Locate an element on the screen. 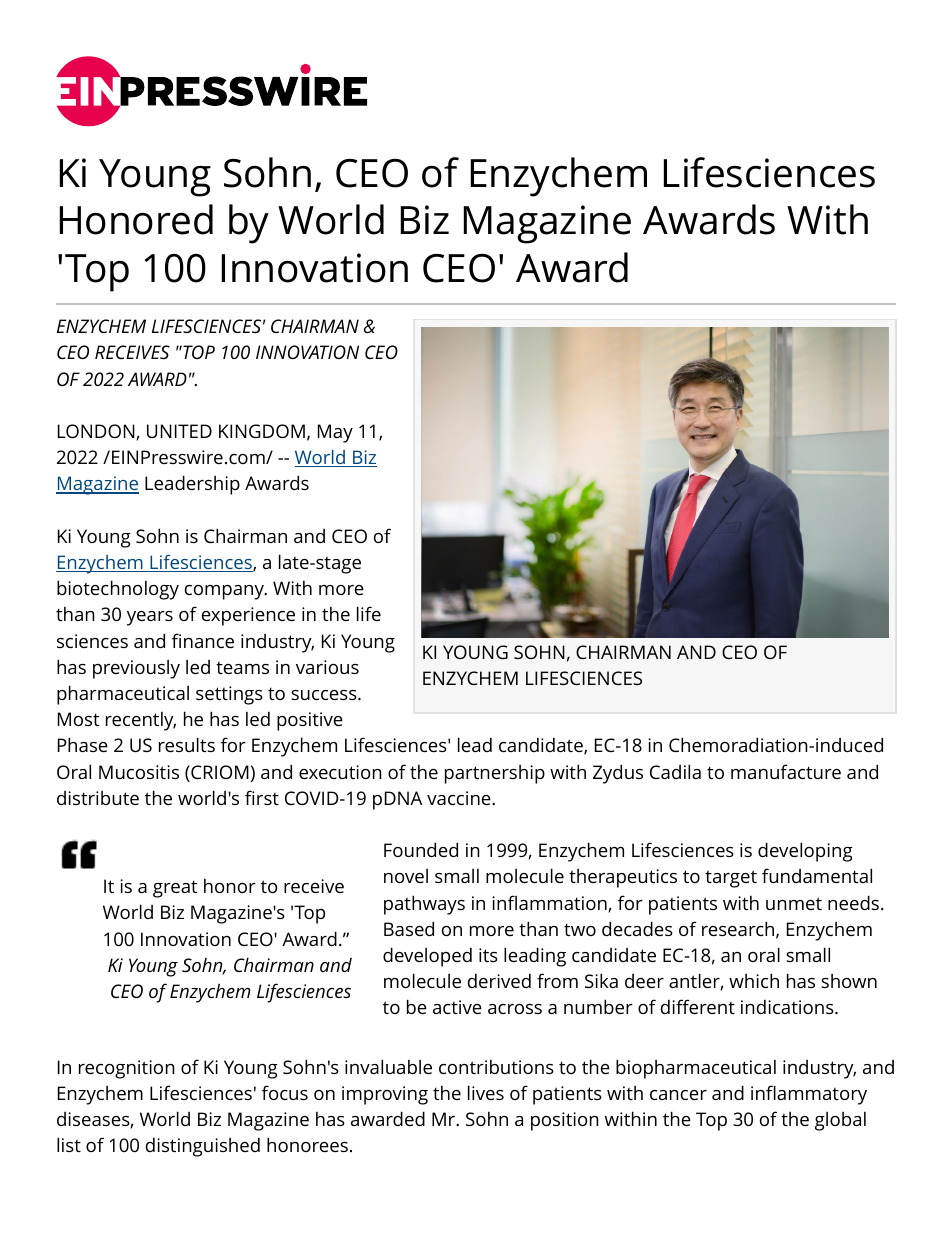  manufacture is located at coordinates (786, 771).
